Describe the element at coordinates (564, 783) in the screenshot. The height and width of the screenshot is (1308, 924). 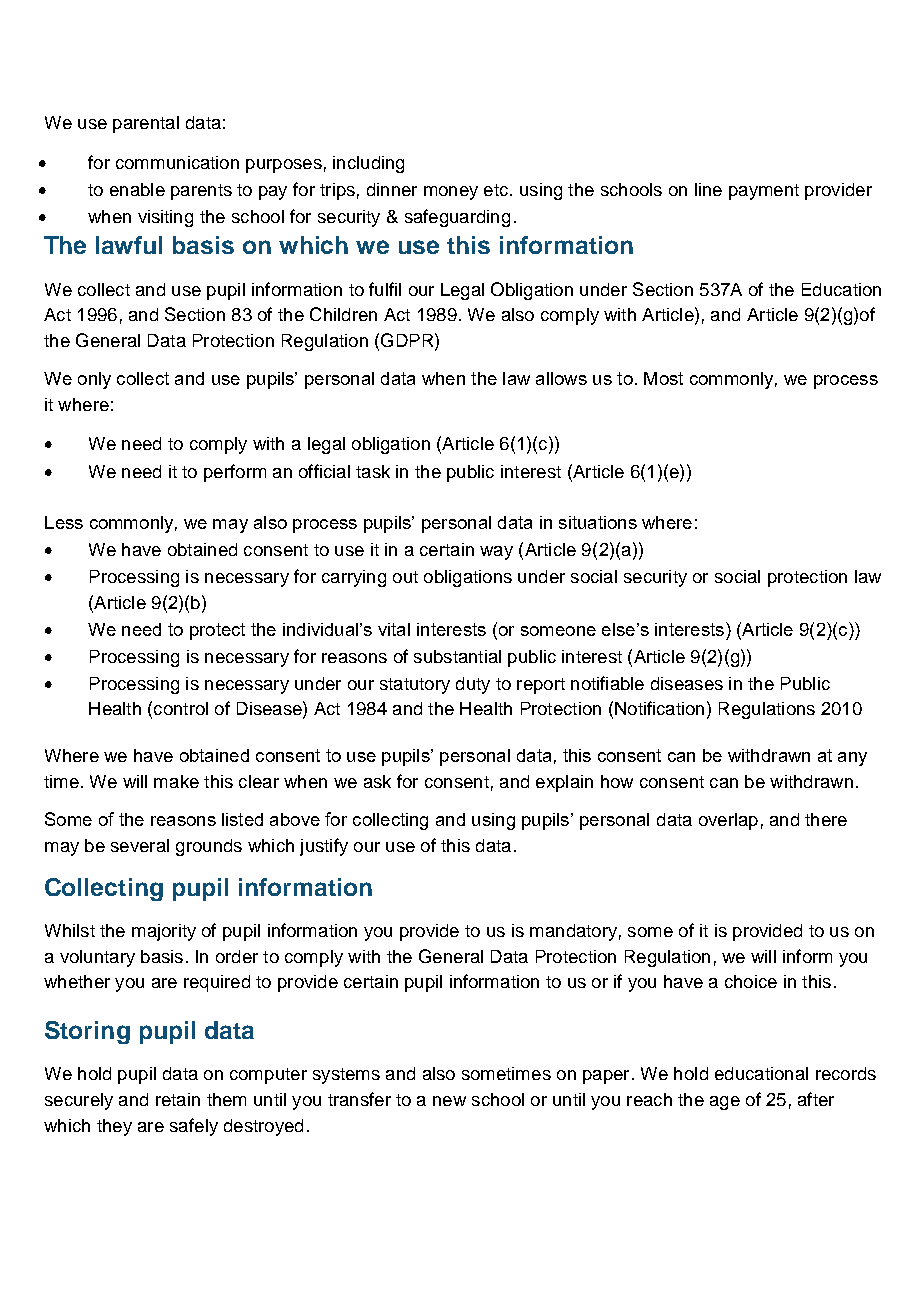
I see `explain` at that location.
